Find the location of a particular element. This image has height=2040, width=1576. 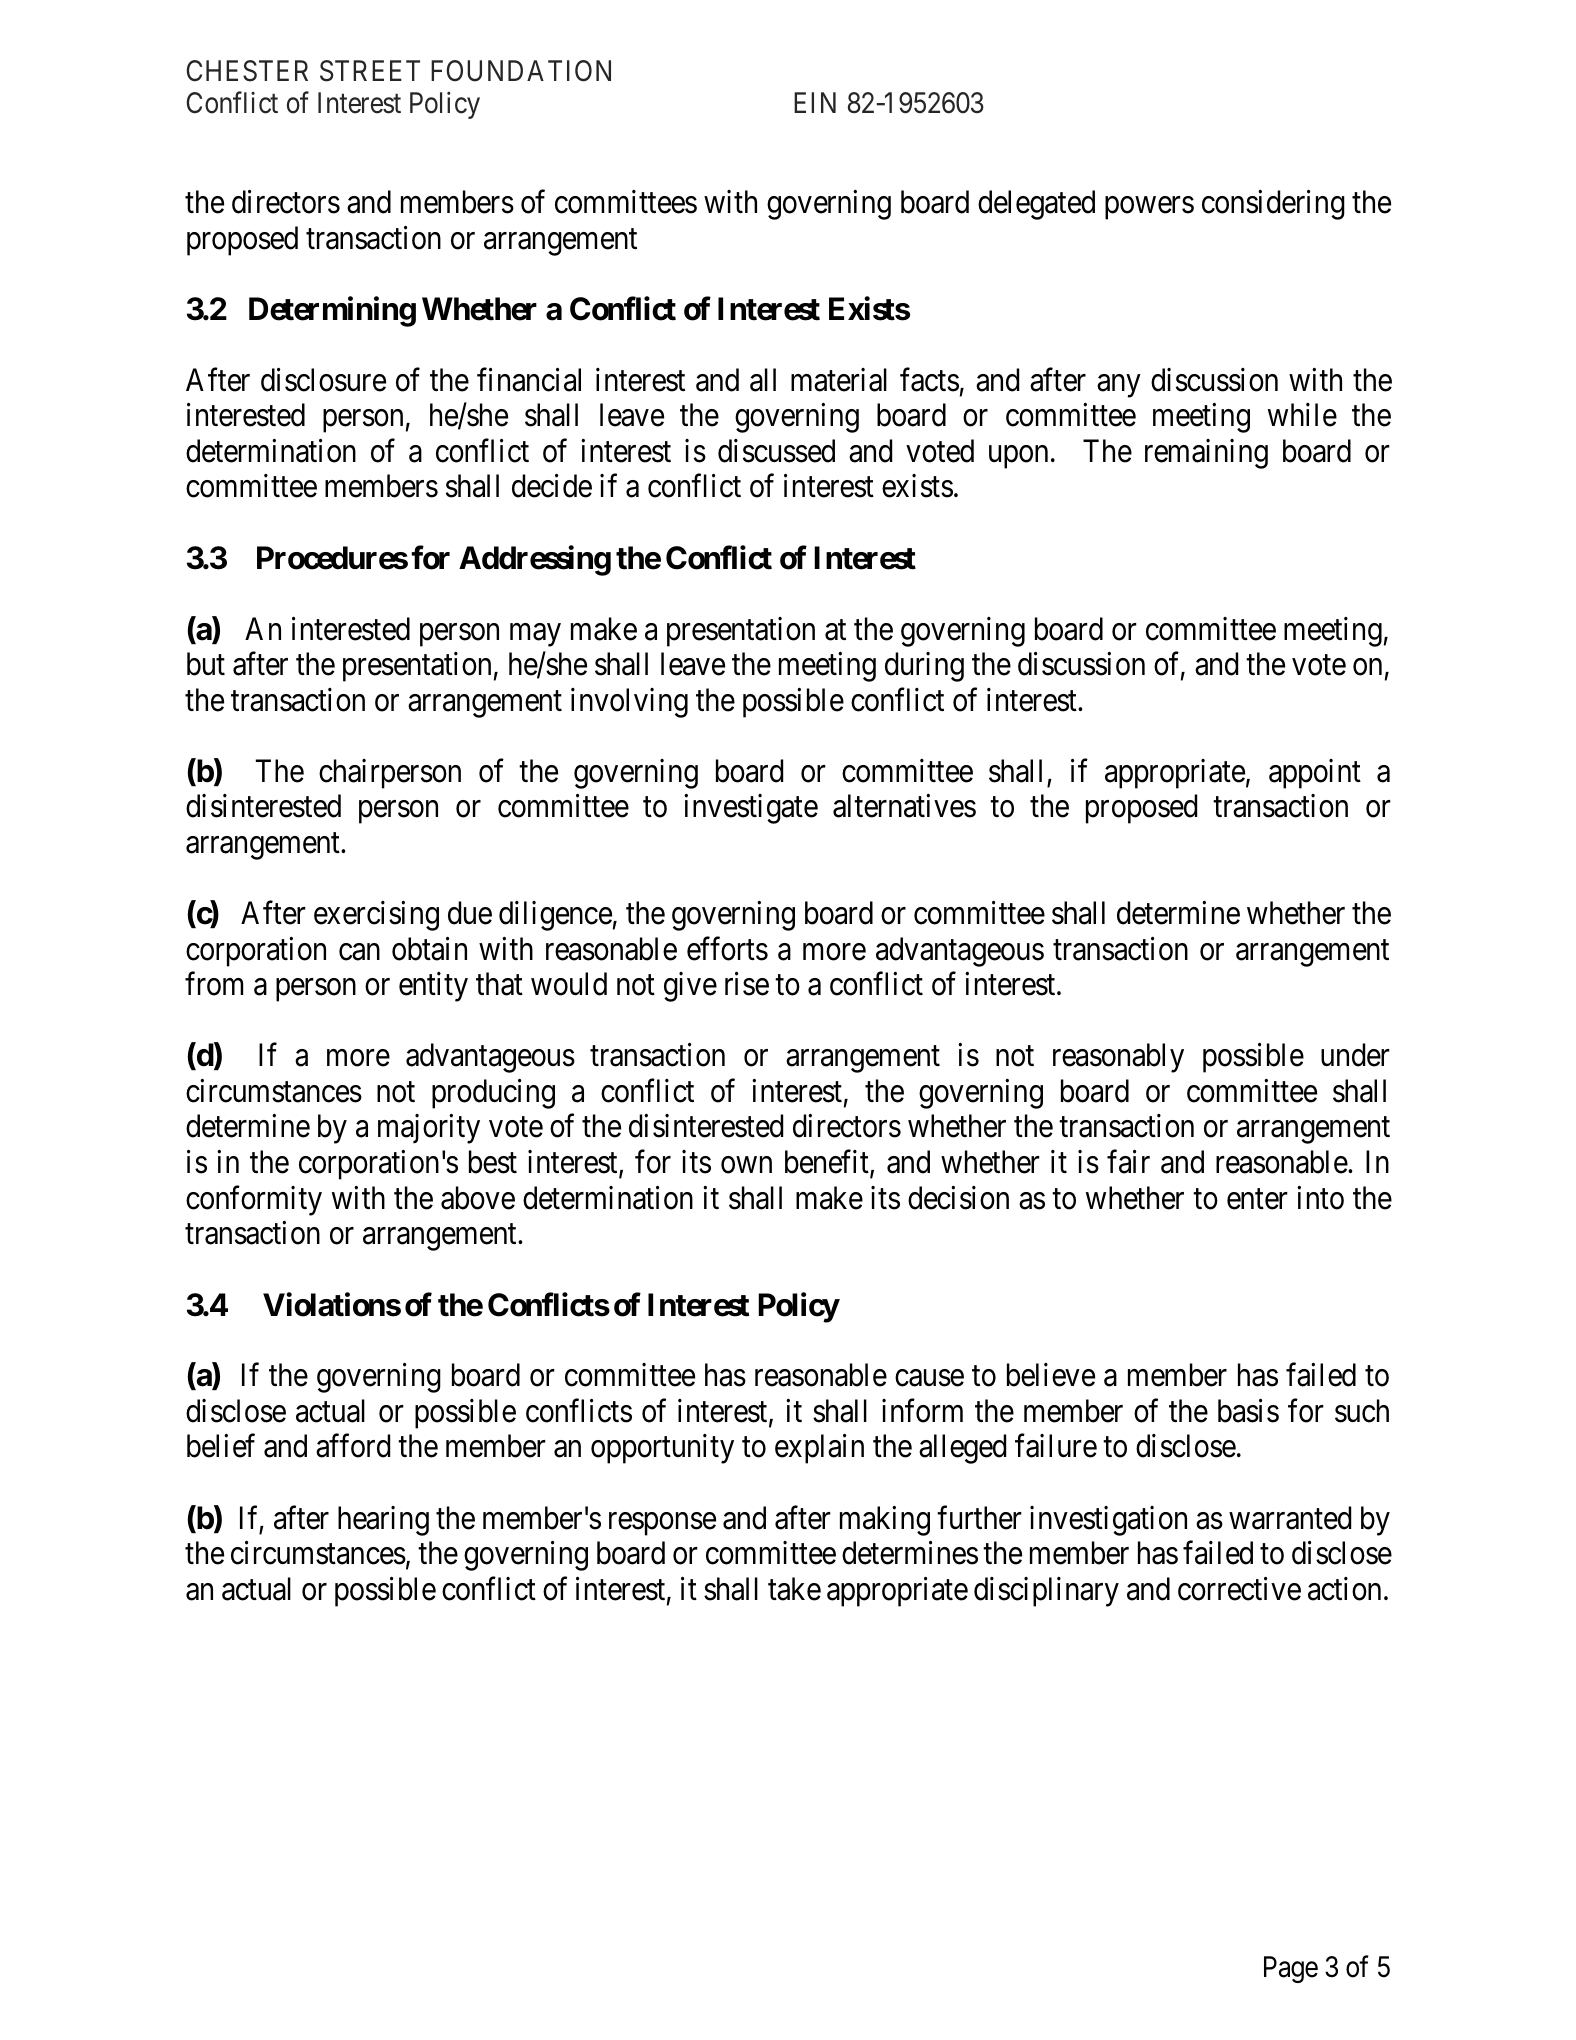

take is located at coordinates (794, 1589).
